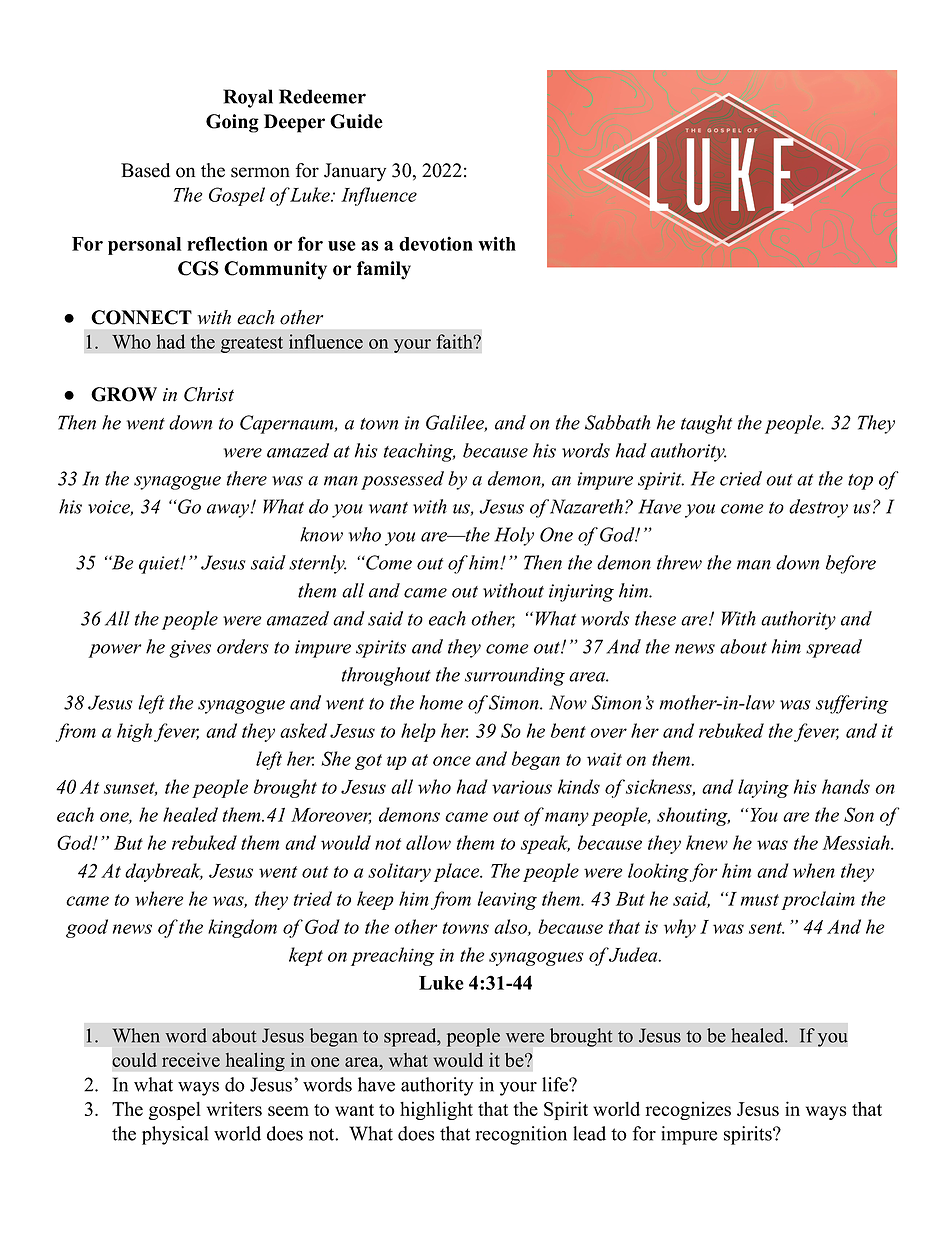 Image resolution: width=952 pixels, height=1233 pixels. What do you see at coordinates (763, 788) in the screenshot?
I see `laying` at bounding box center [763, 788].
